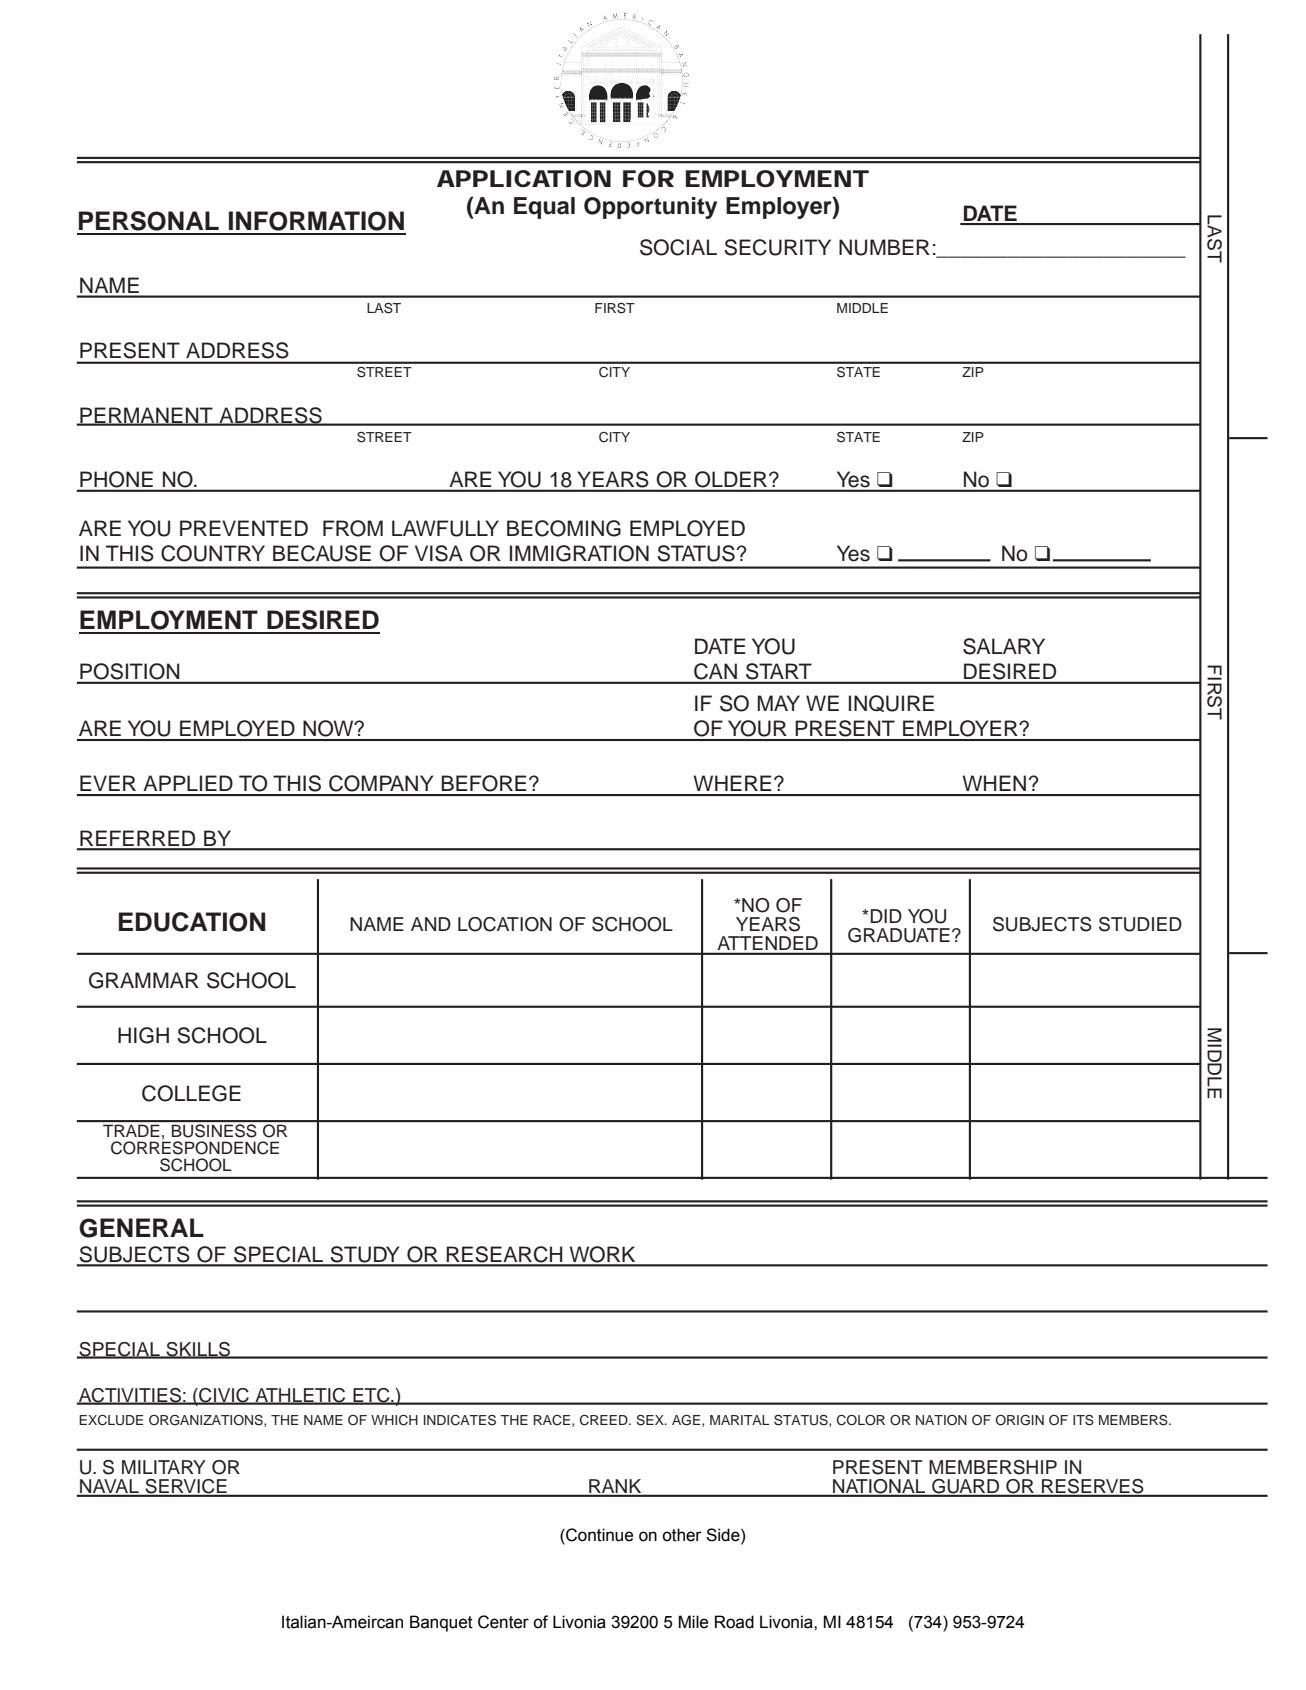 The image size is (1306, 1690). Describe the element at coordinates (899, 935) in the screenshot. I see `GRADUATE` at that location.
